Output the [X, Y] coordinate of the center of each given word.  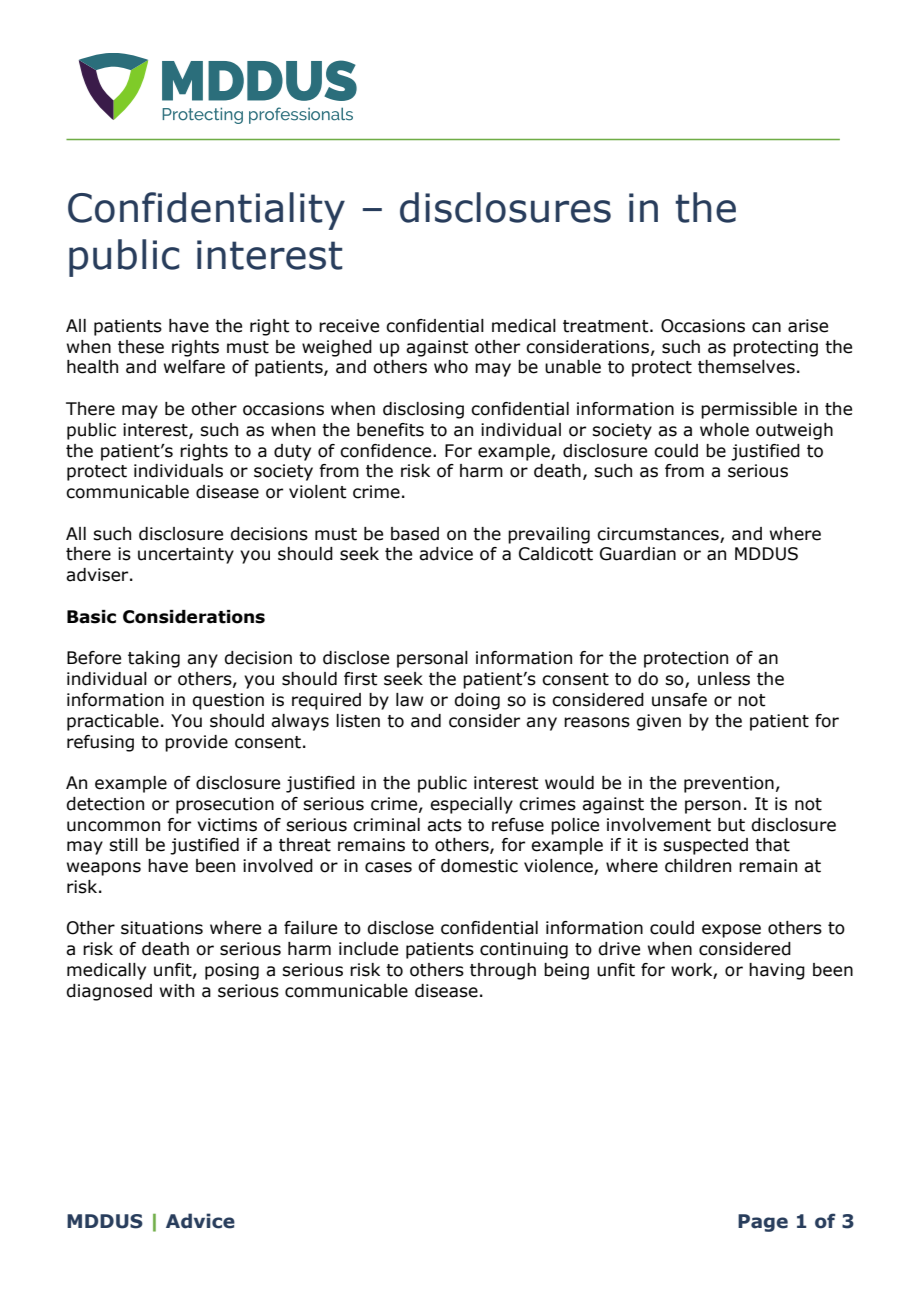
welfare [194, 367]
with [177, 991]
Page [763, 1223]
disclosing [423, 410]
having [777, 971]
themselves [746, 367]
